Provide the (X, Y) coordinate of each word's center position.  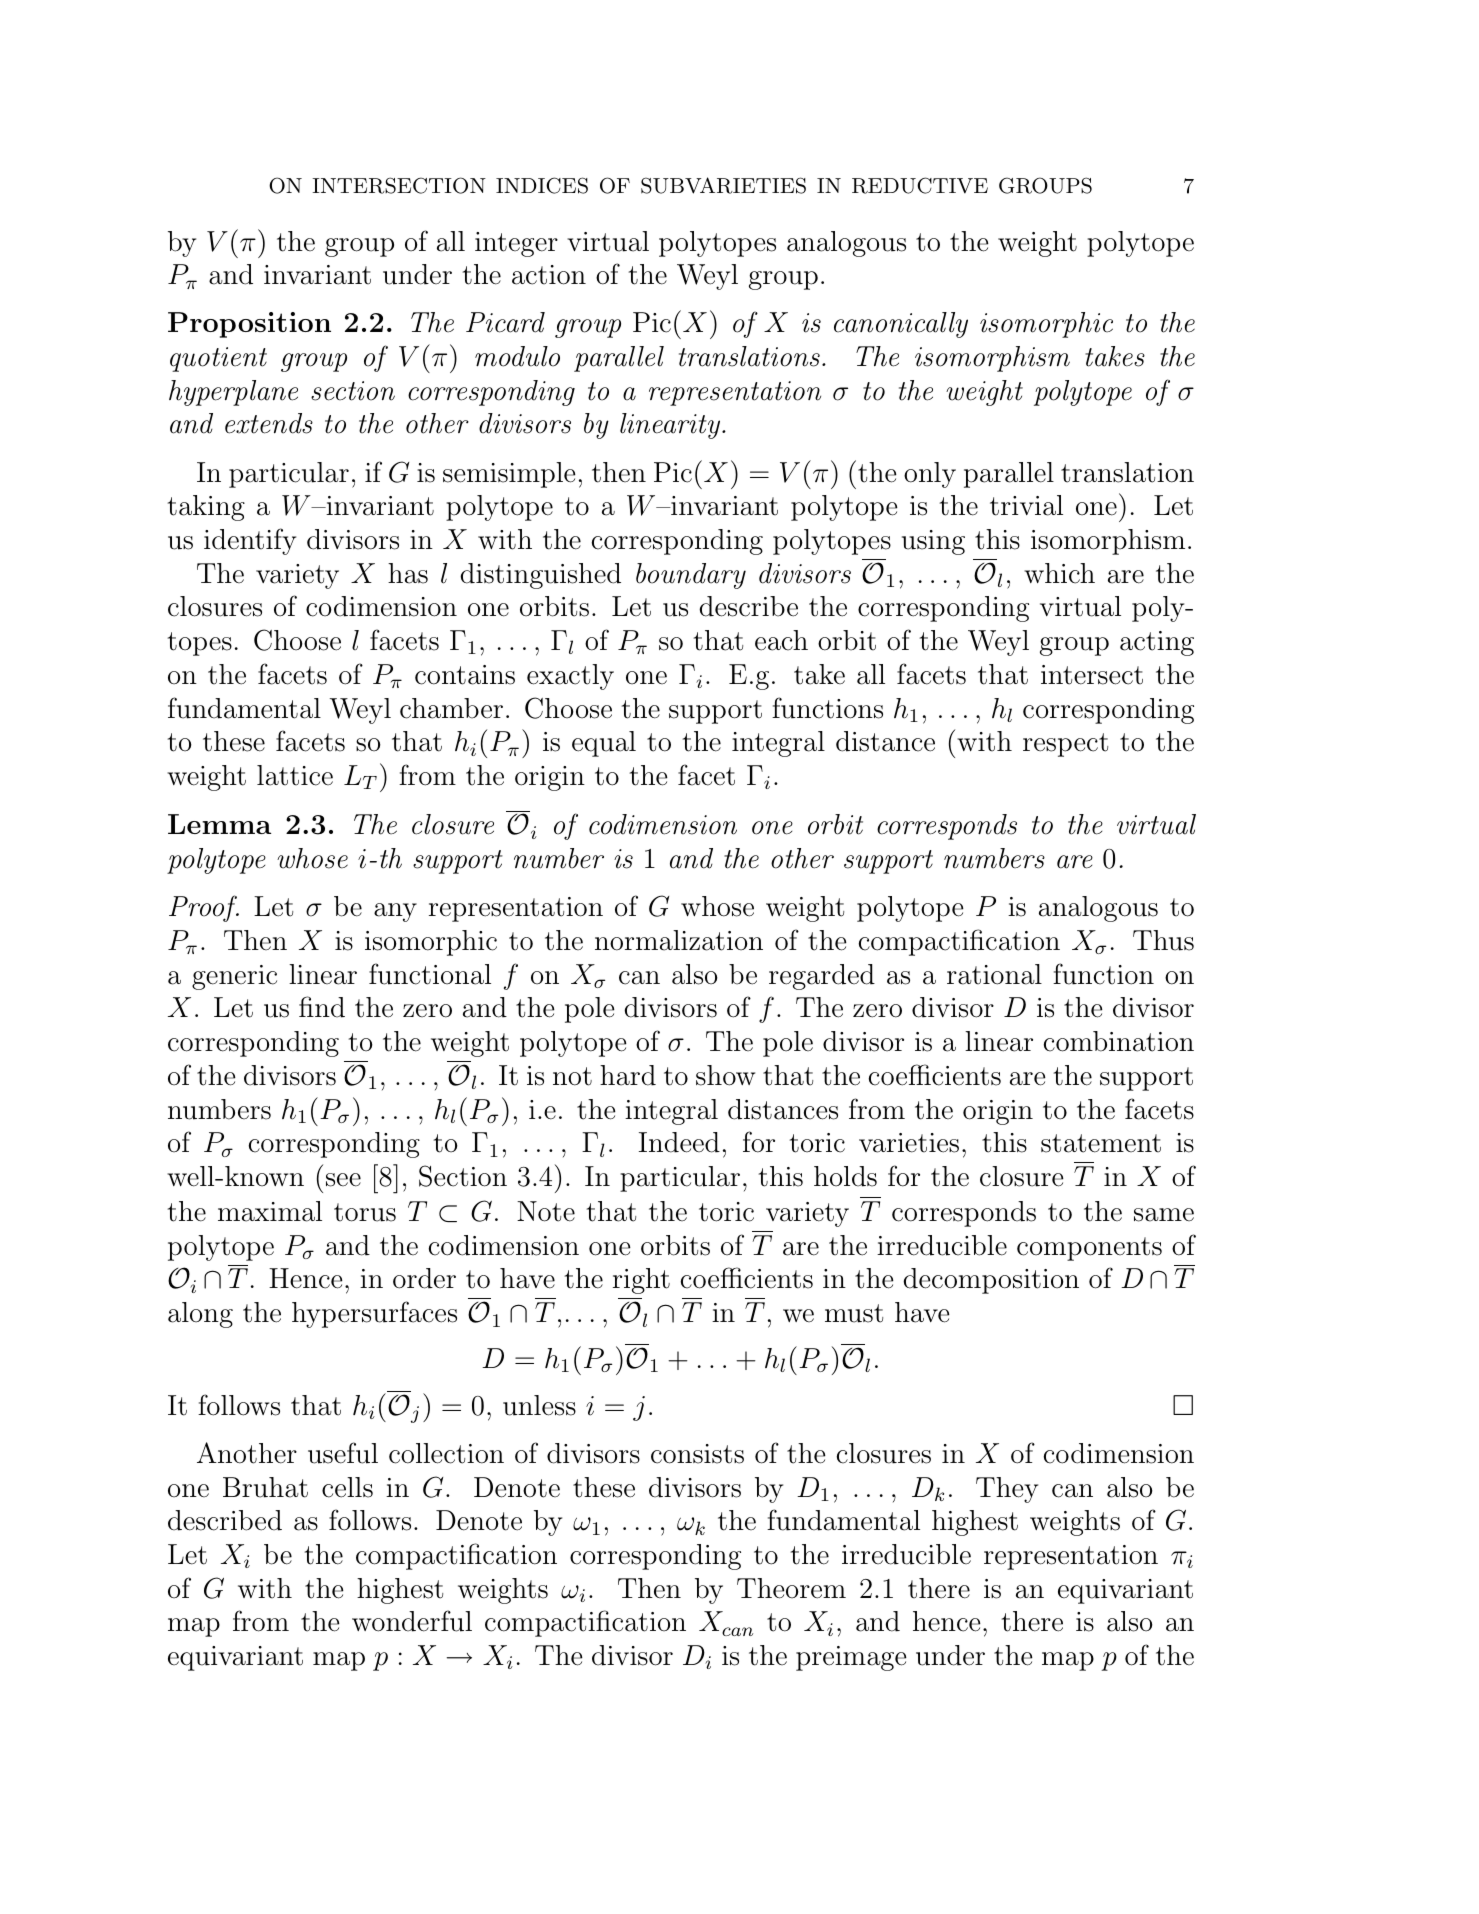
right (641, 1281)
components (1089, 1249)
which (1059, 573)
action (549, 275)
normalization (679, 940)
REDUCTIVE (920, 185)
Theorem (791, 1588)
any (395, 912)
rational (994, 974)
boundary (691, 576)
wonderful (412, 1621)
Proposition (249, 325)
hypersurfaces (374, 1314)
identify (250, 541)
